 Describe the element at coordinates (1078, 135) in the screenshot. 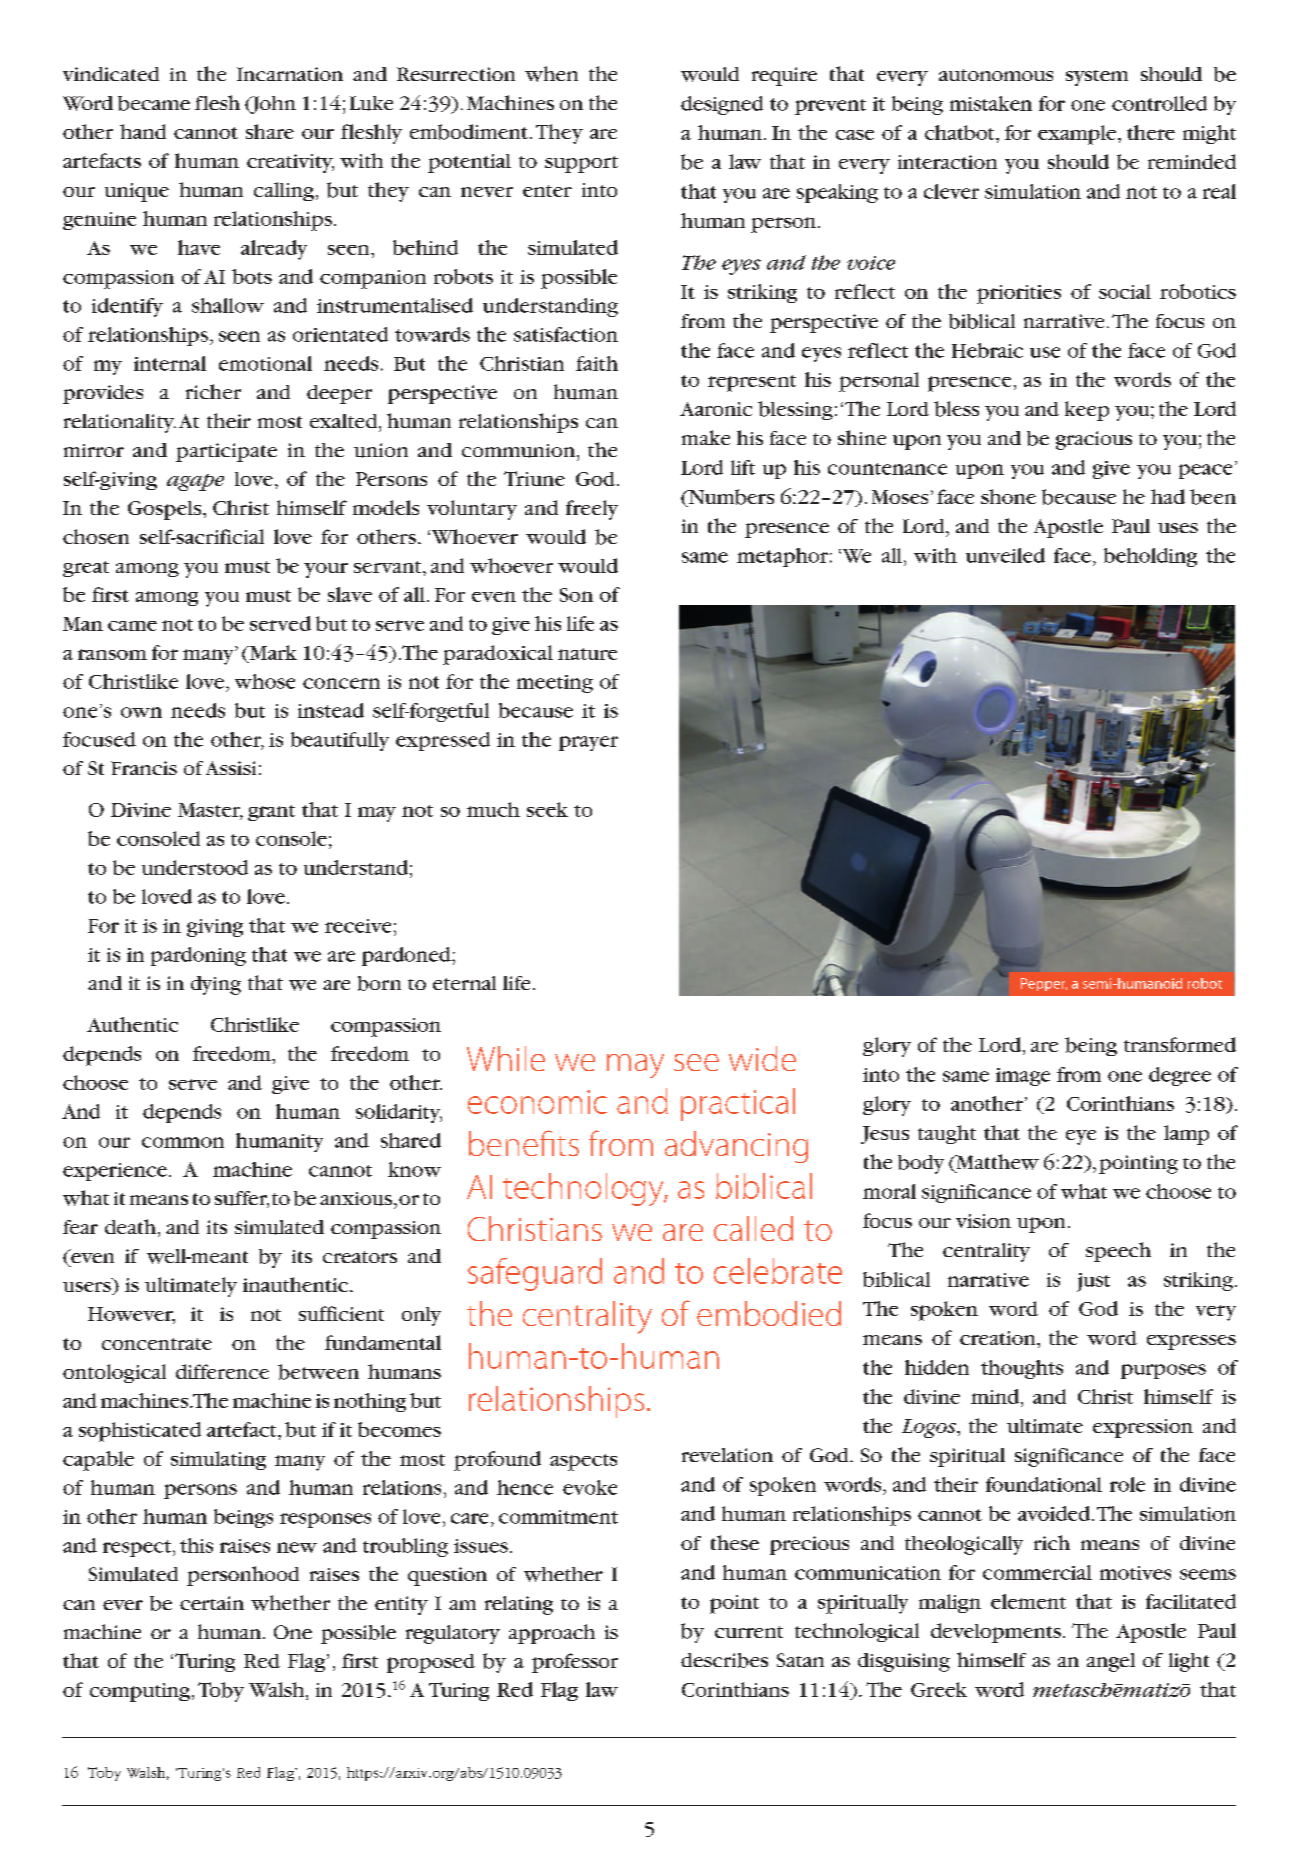

I see `example` at that location.
